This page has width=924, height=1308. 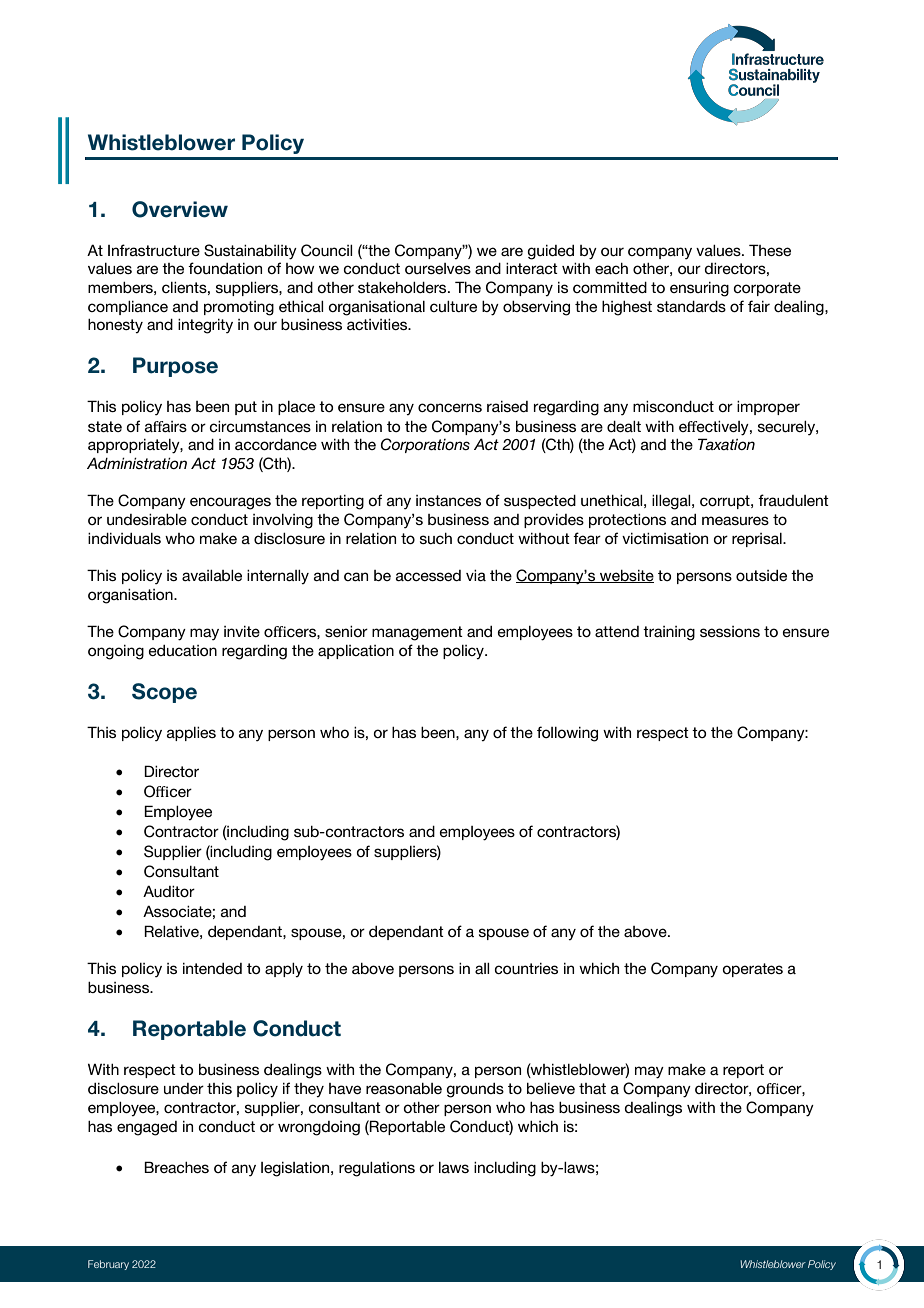 What do you see at coordinates (230, 503) in the page?
I see `encourages` at bounding box center [230, 503].
